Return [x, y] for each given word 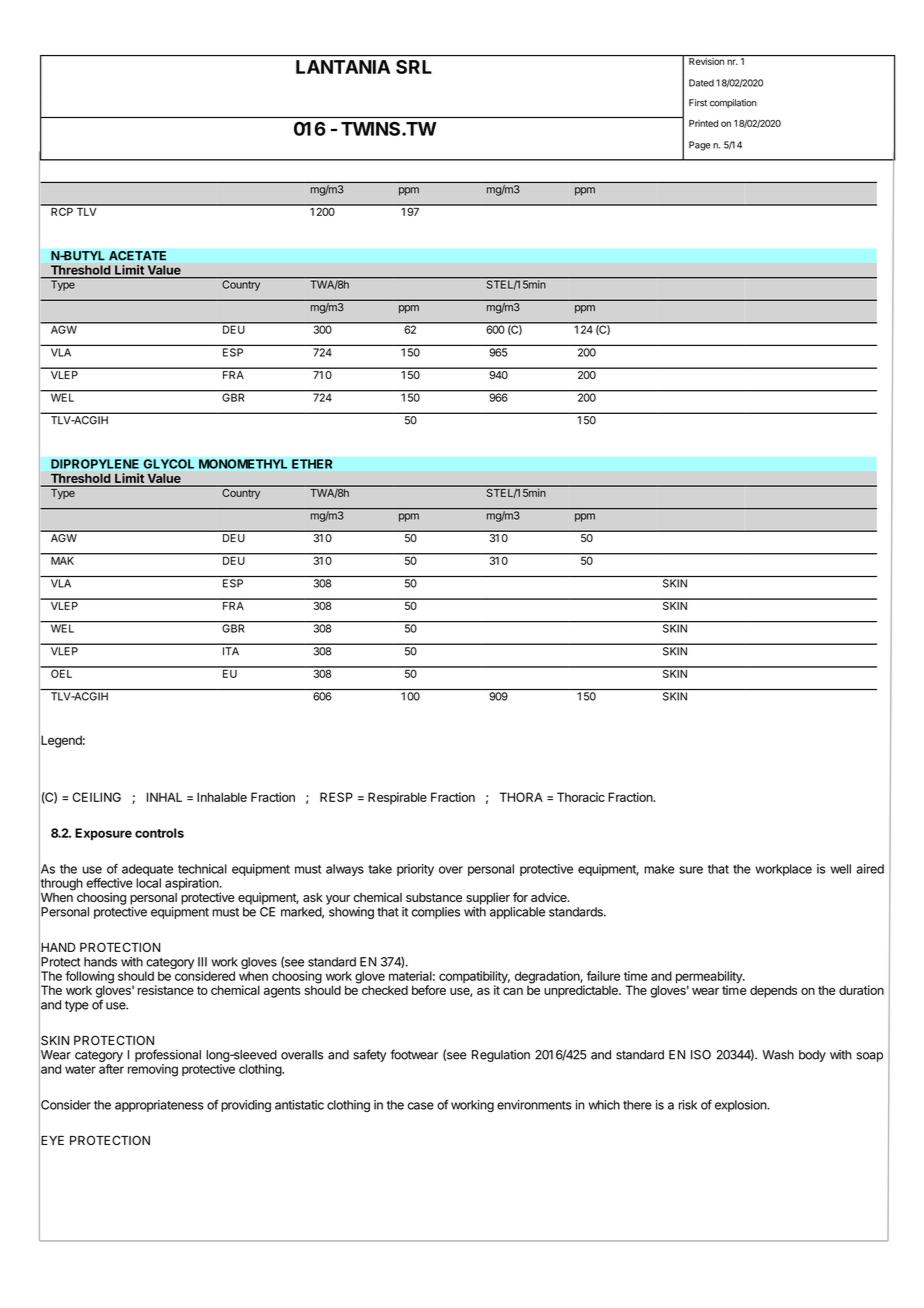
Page [700, 146]
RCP [62, 210]
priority [415, 870]
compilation [733, 103]
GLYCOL [168, 464]
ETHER [312, 464]
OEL [62, 672]
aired [870, 869]
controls [159, 833]
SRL [414, 67]
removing [153, 1070]
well [840, 869]
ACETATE [137, 256]
